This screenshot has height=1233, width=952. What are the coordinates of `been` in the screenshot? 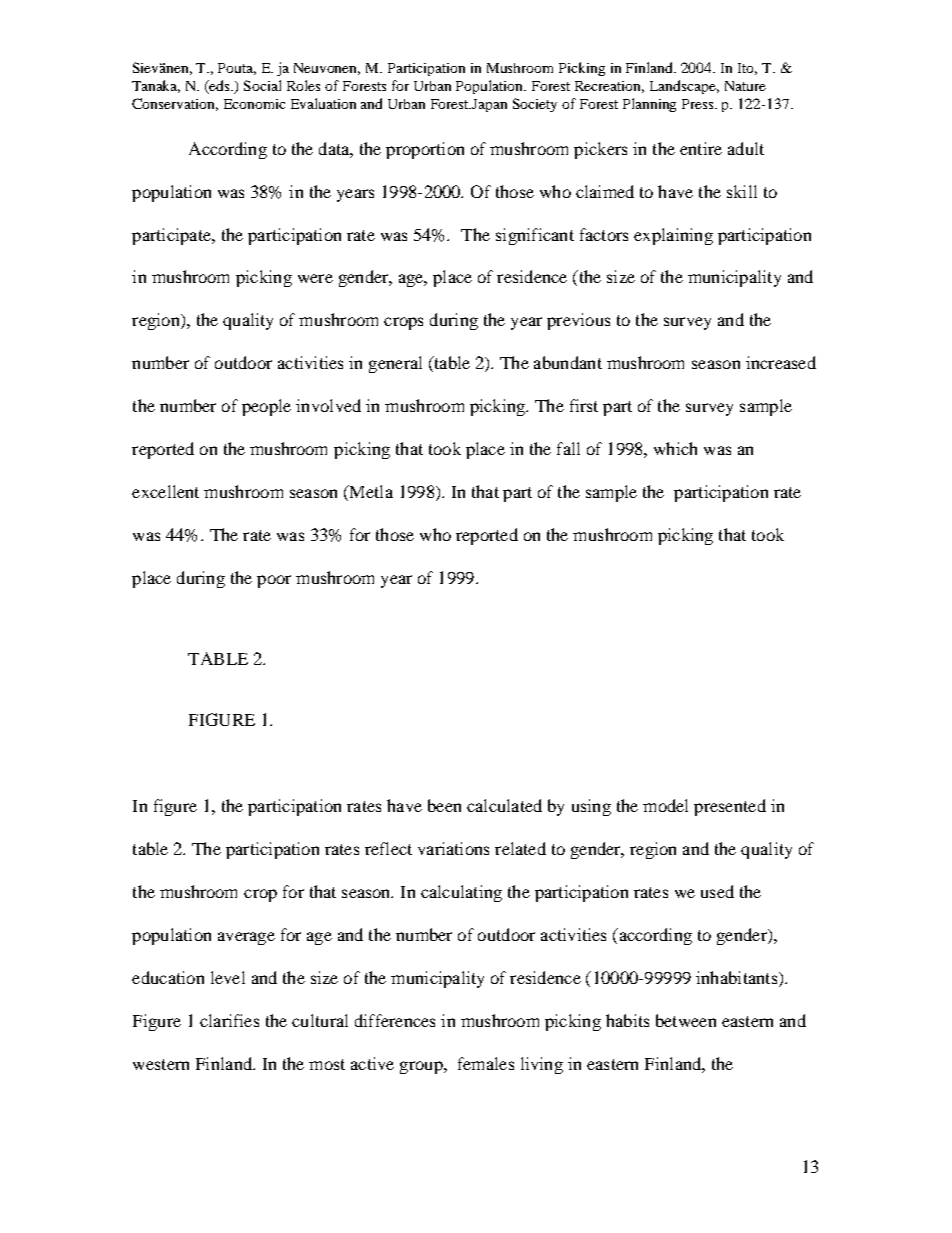 It's located at (444, 805).
